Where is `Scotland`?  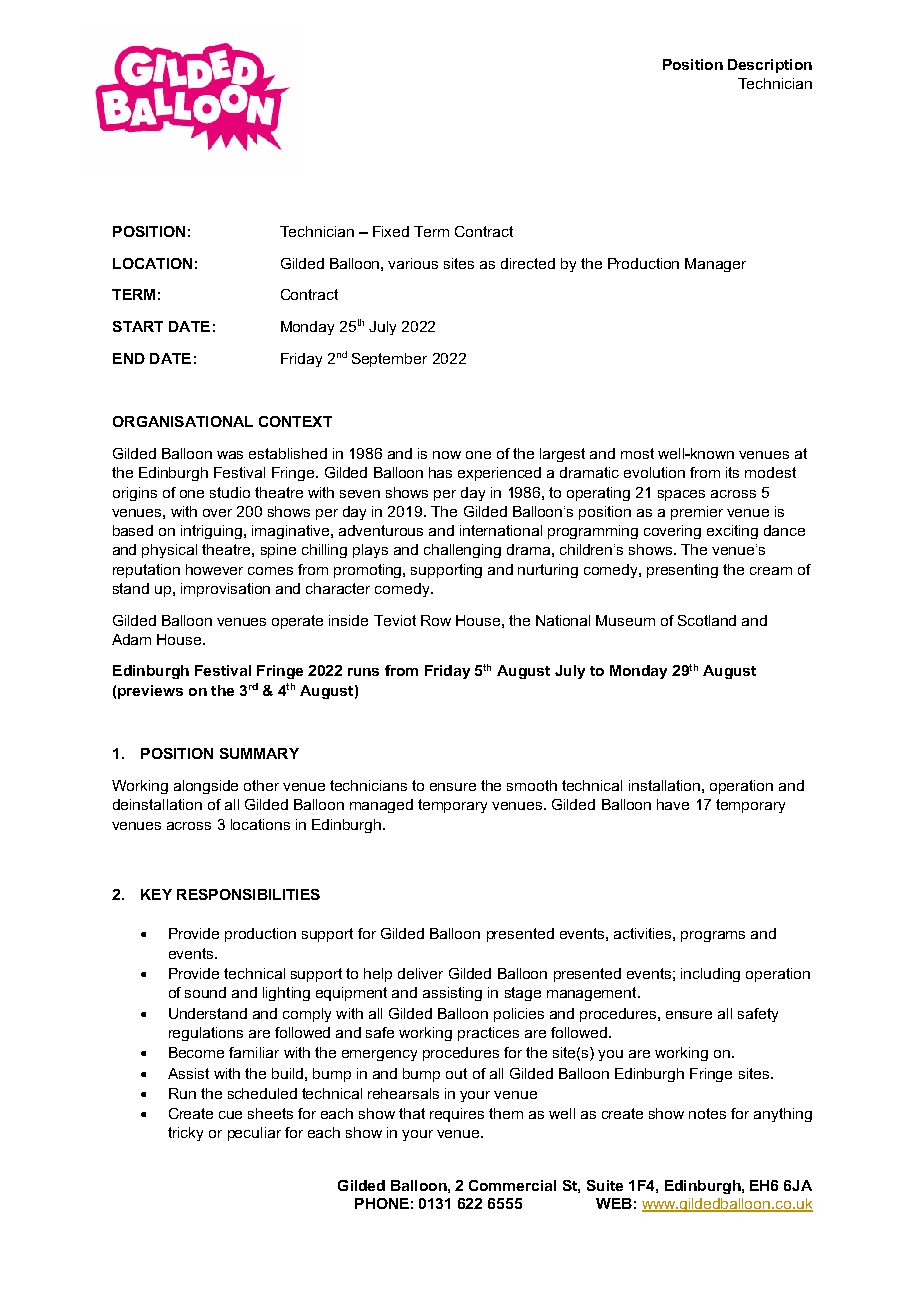
Scotland is located at coordinates (707, 620).
